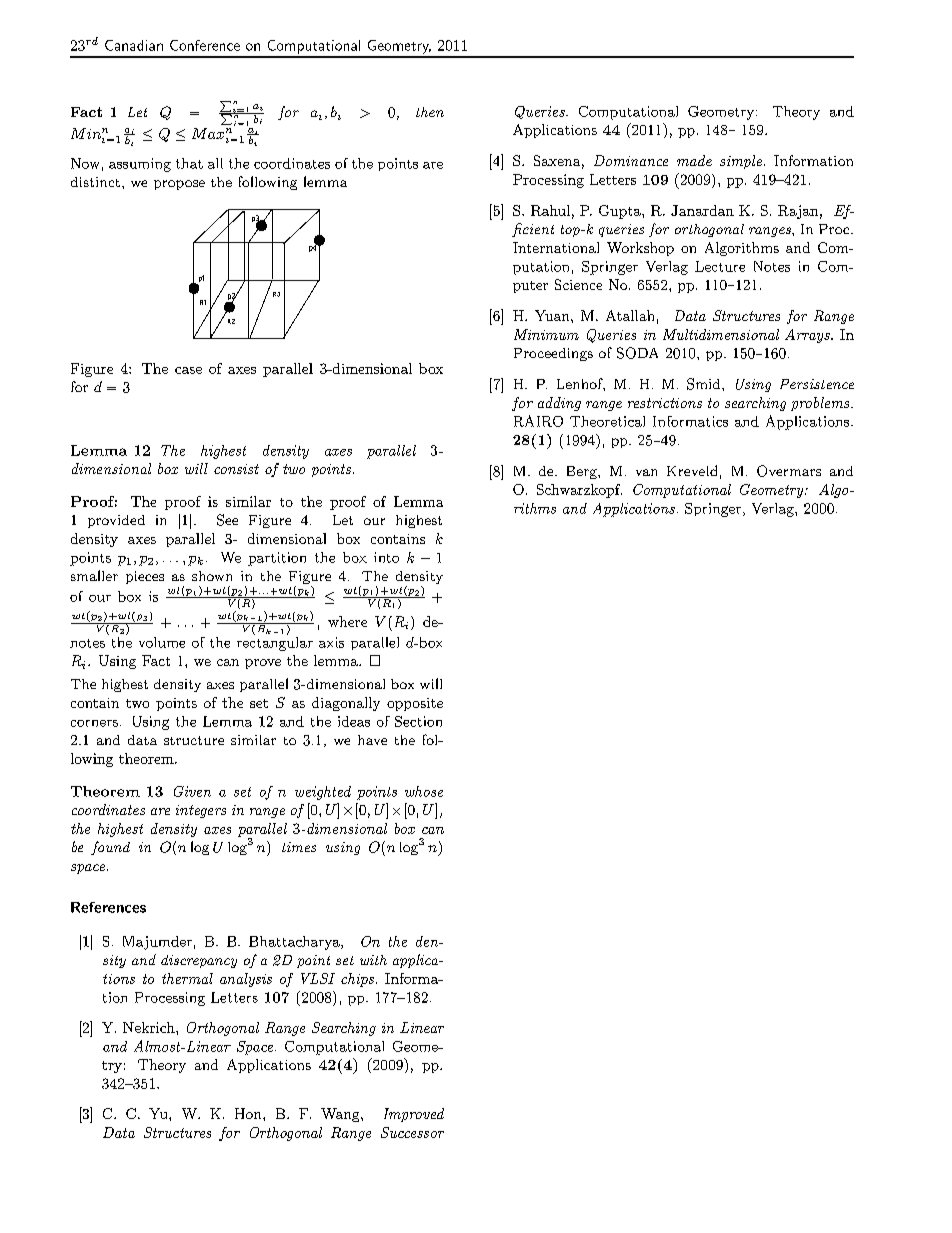 The width and height of the screenshot is (952, 1233). What do you see at coordinates (412, 1132) in the screenshot?
I see `Successor` at bounding box center [412, 1132].
